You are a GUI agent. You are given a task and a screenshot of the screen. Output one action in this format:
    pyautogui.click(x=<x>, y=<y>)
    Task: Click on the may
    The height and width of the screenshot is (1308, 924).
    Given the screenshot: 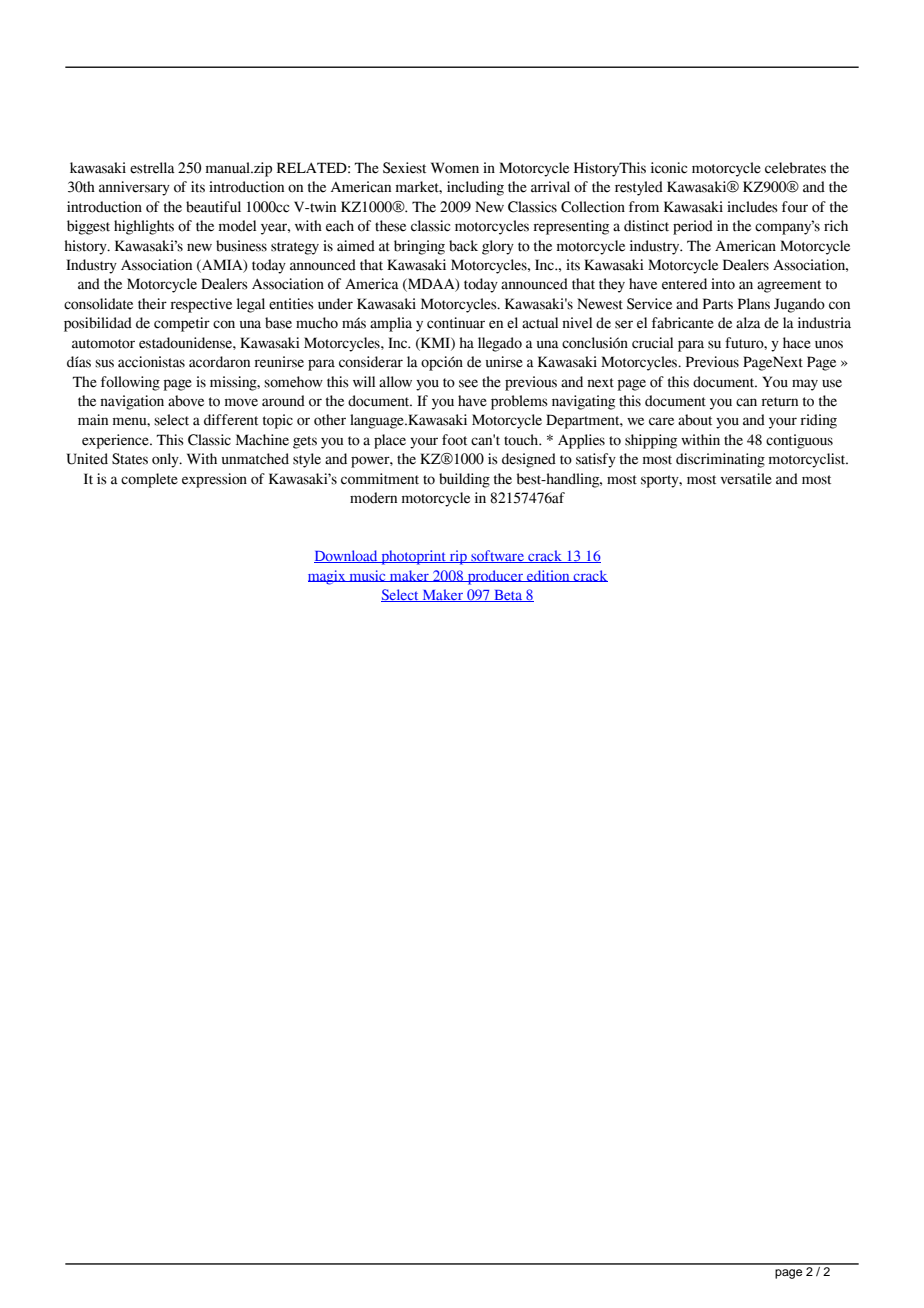 What is the action you would take?
    pyautogui.click(x=805, y=385)
